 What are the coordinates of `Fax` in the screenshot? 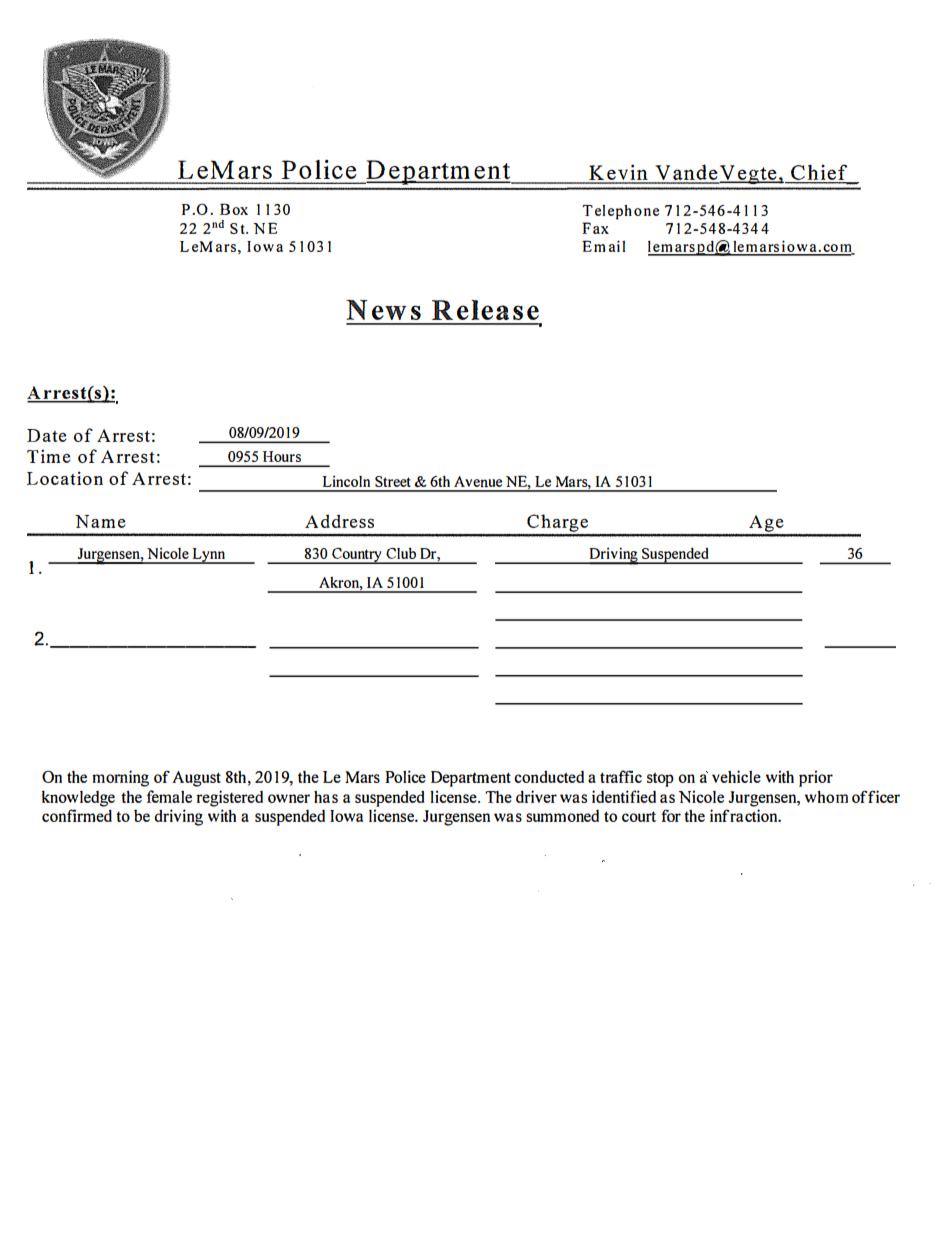 It's located at (595, 228).
